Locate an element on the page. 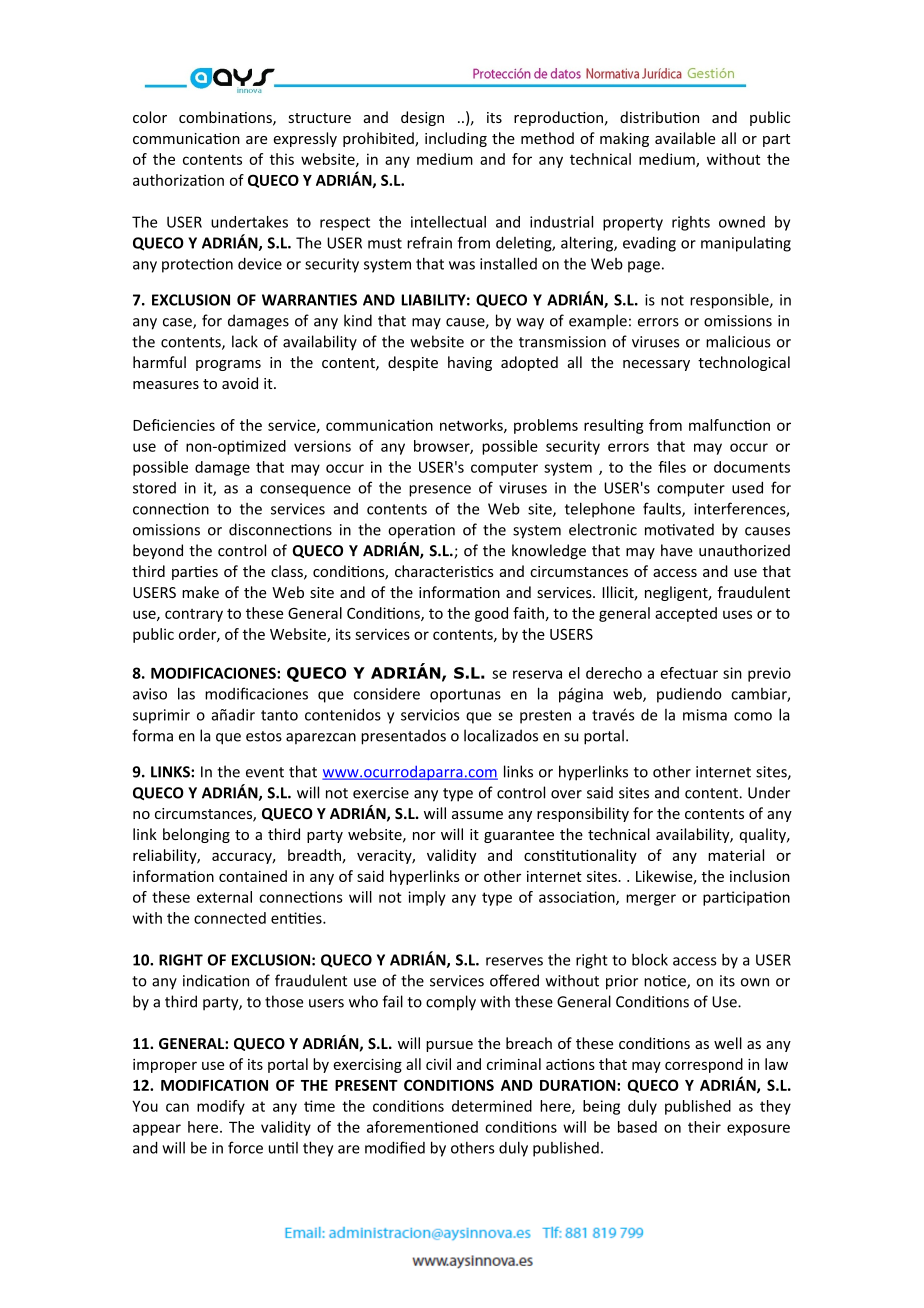  accepted is located at coordinates (686, 614).
